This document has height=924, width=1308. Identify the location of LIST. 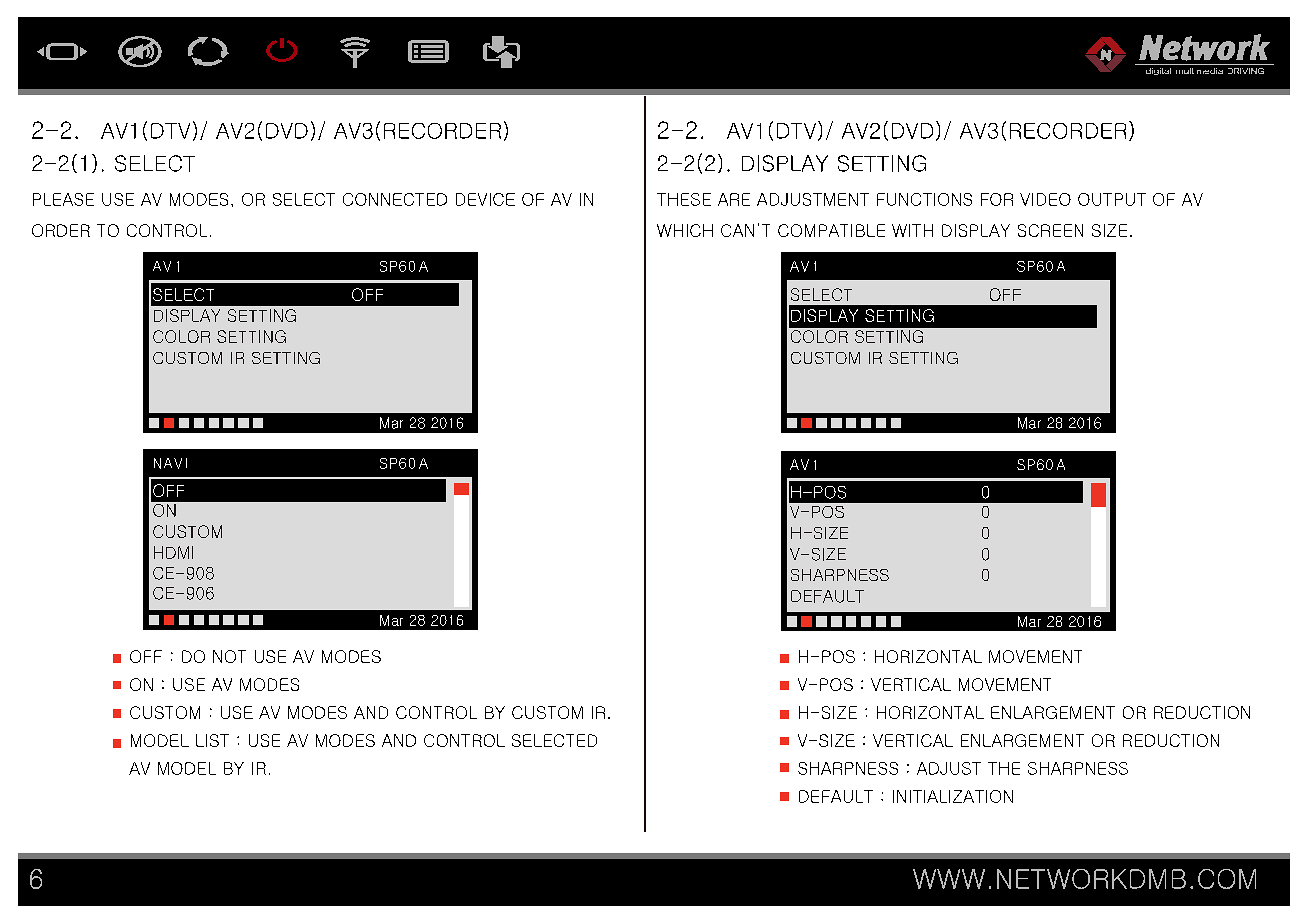
(212, 740).
